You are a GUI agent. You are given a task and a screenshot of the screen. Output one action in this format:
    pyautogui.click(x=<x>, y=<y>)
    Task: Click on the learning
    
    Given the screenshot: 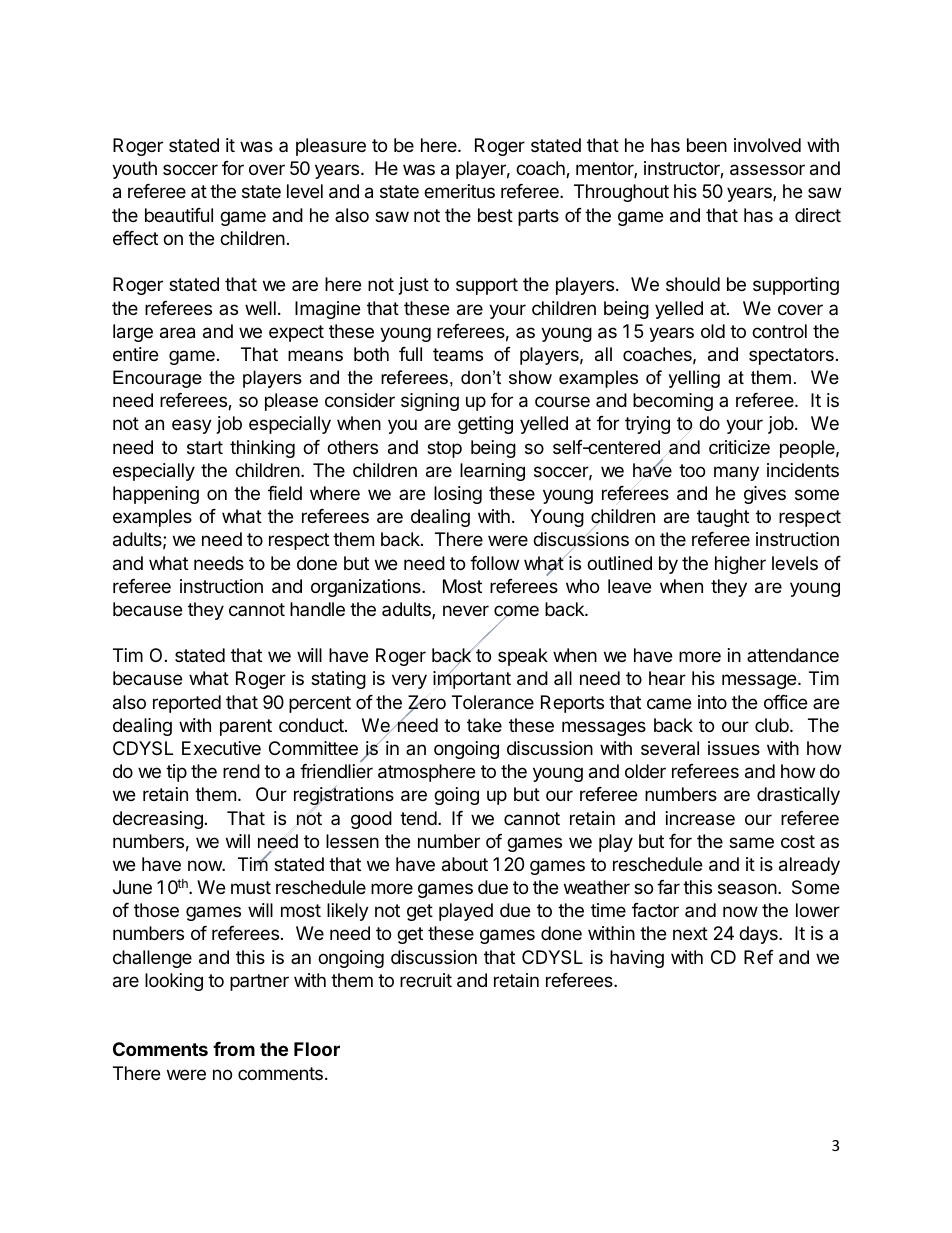 What is the action you would take?
    pyautogui.click(x=492, y=472)
